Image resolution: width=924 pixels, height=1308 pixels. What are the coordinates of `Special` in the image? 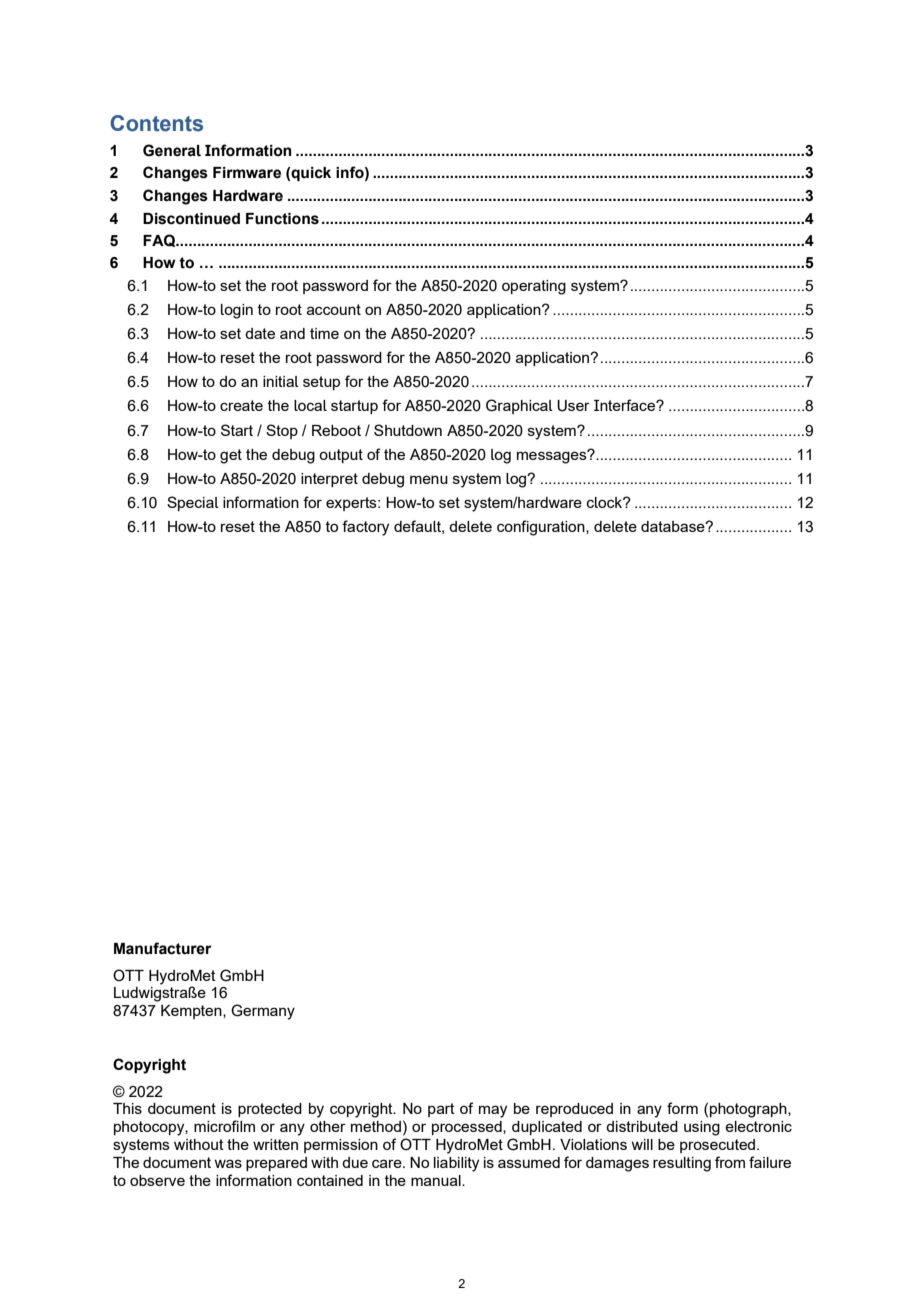 It's located at (193, 503).
